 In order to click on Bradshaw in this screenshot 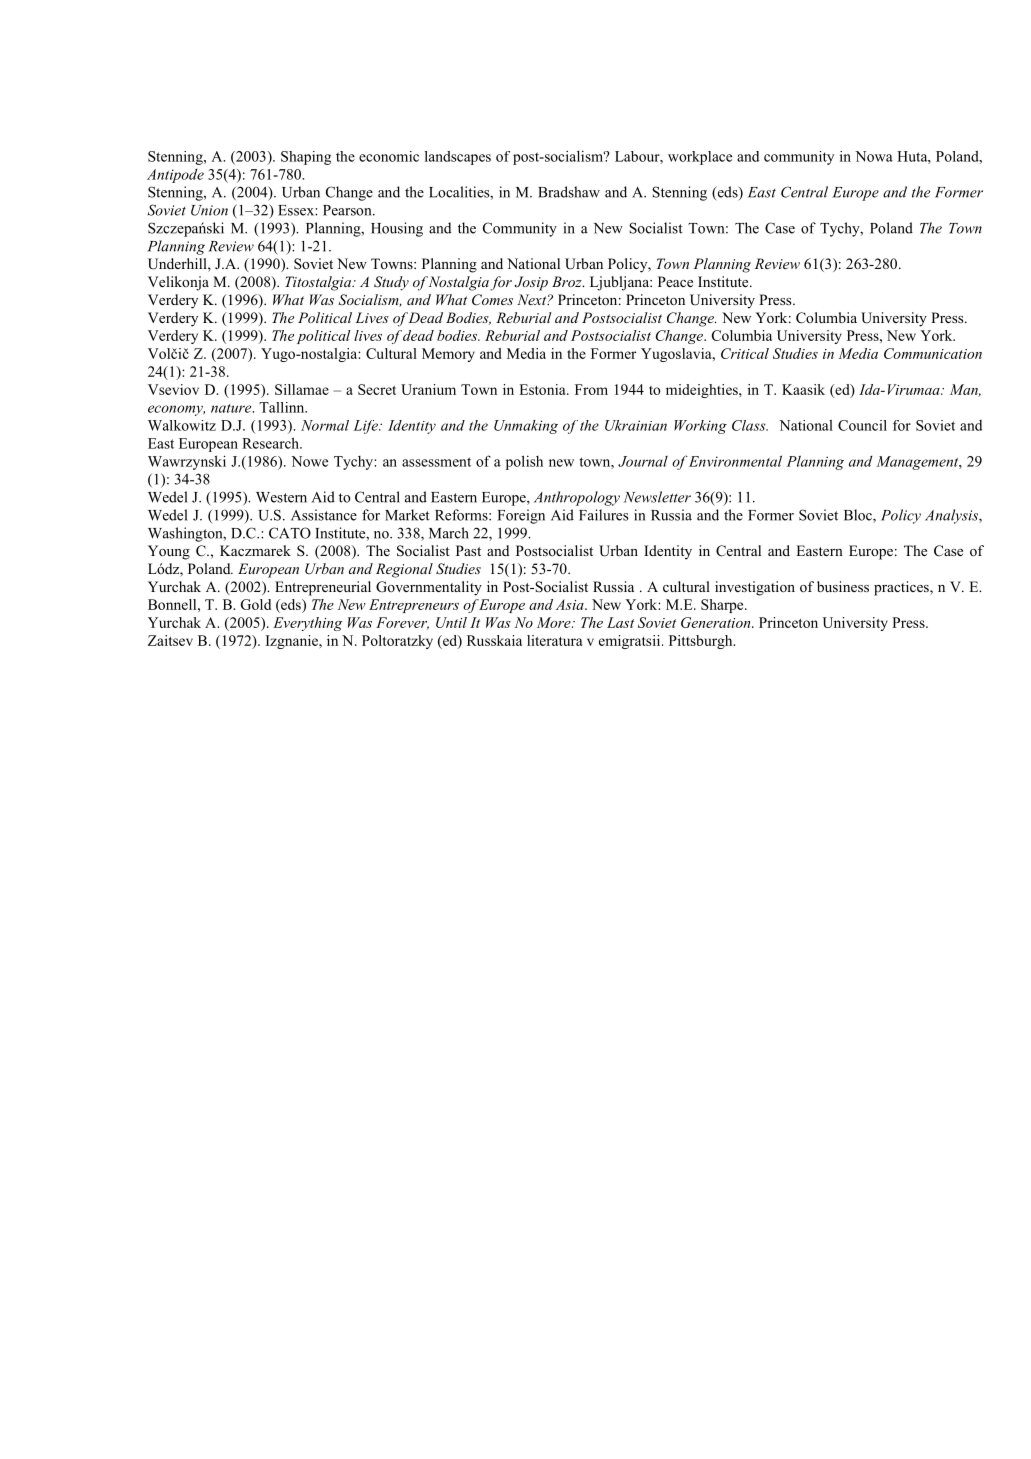, I will do `click(569, 192)`.
